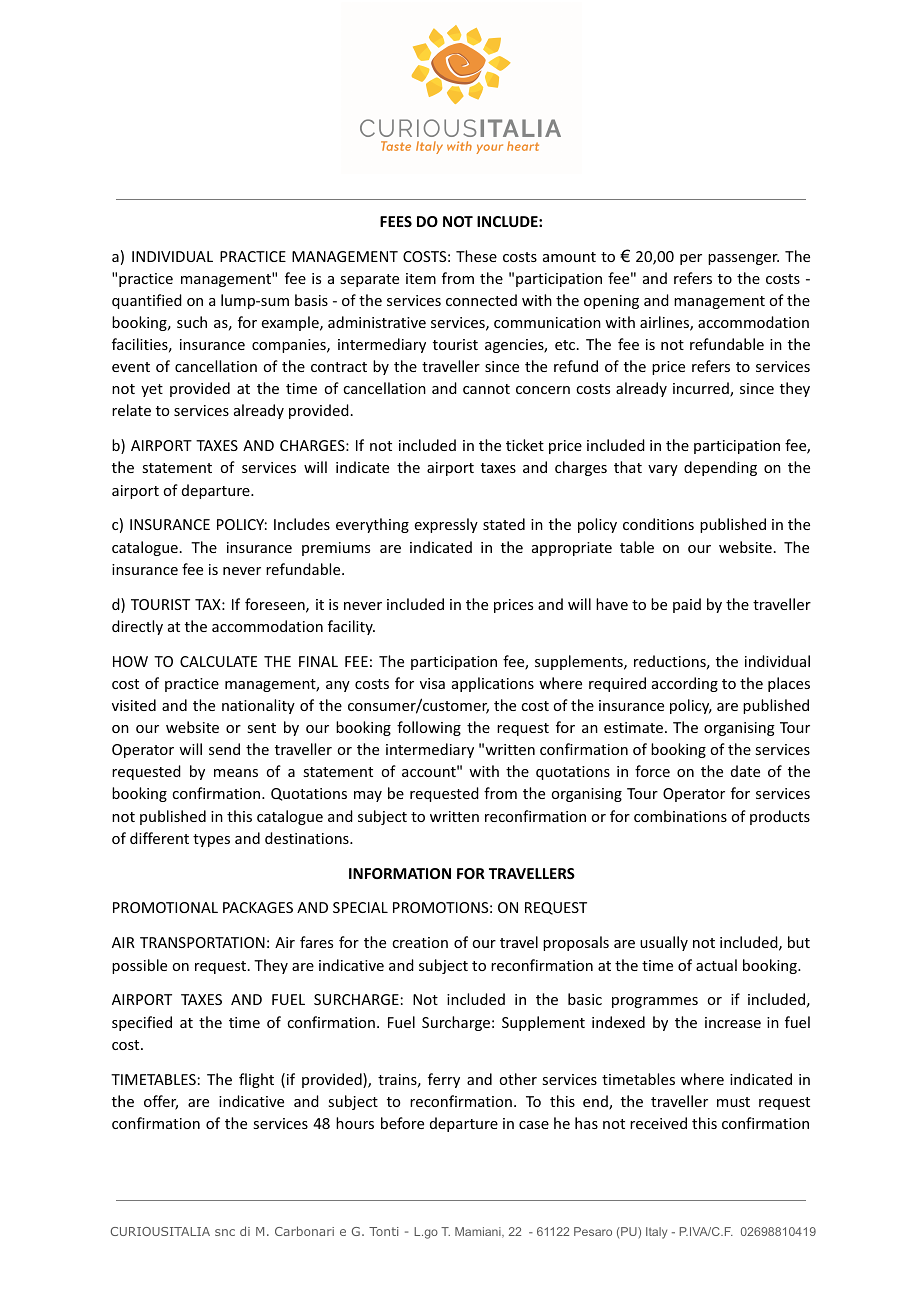 This screenshot has width=924, height=1307. I want to click on These, so click(476, 256).
